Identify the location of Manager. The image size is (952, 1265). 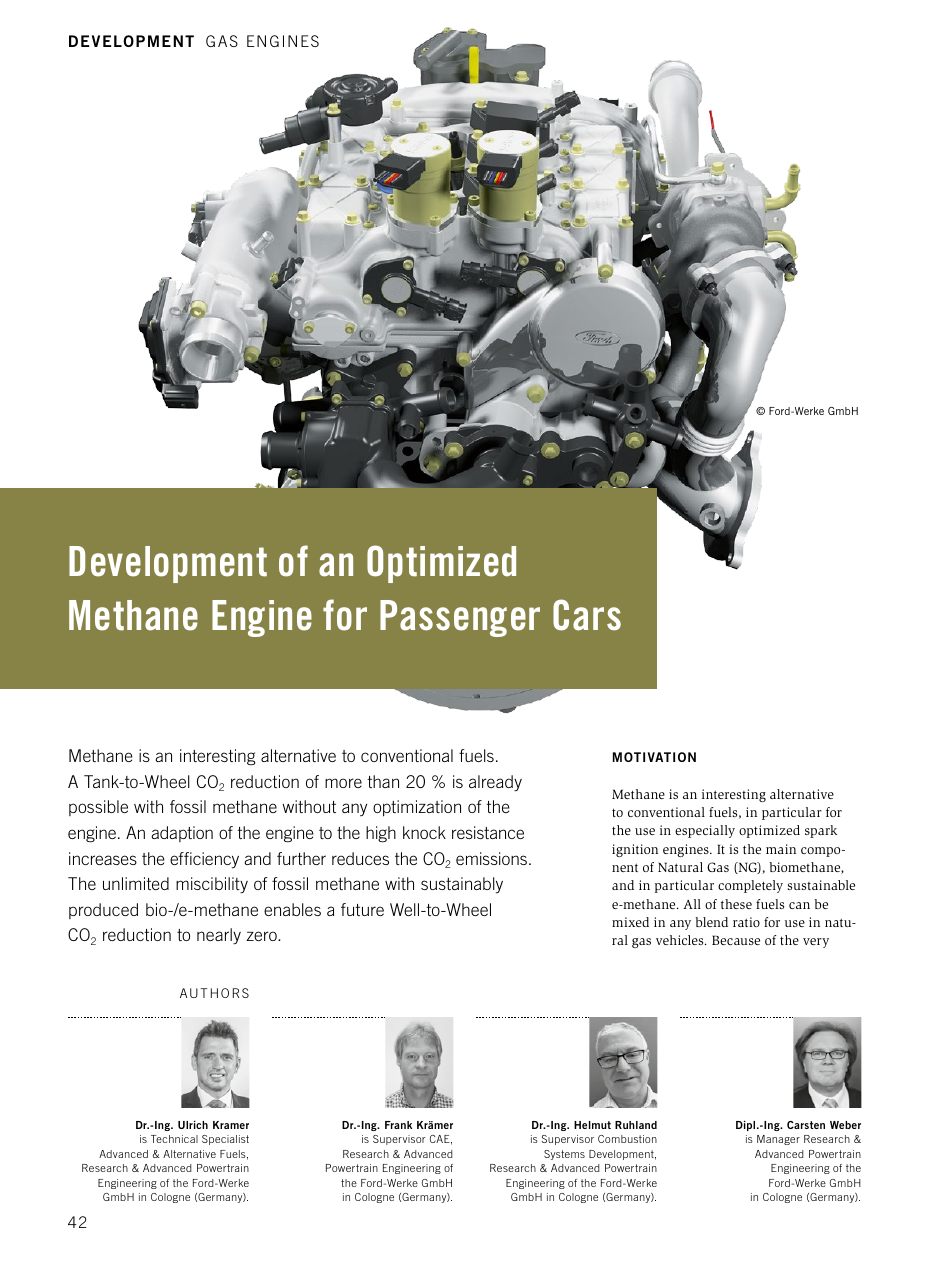
(778, 1140).
